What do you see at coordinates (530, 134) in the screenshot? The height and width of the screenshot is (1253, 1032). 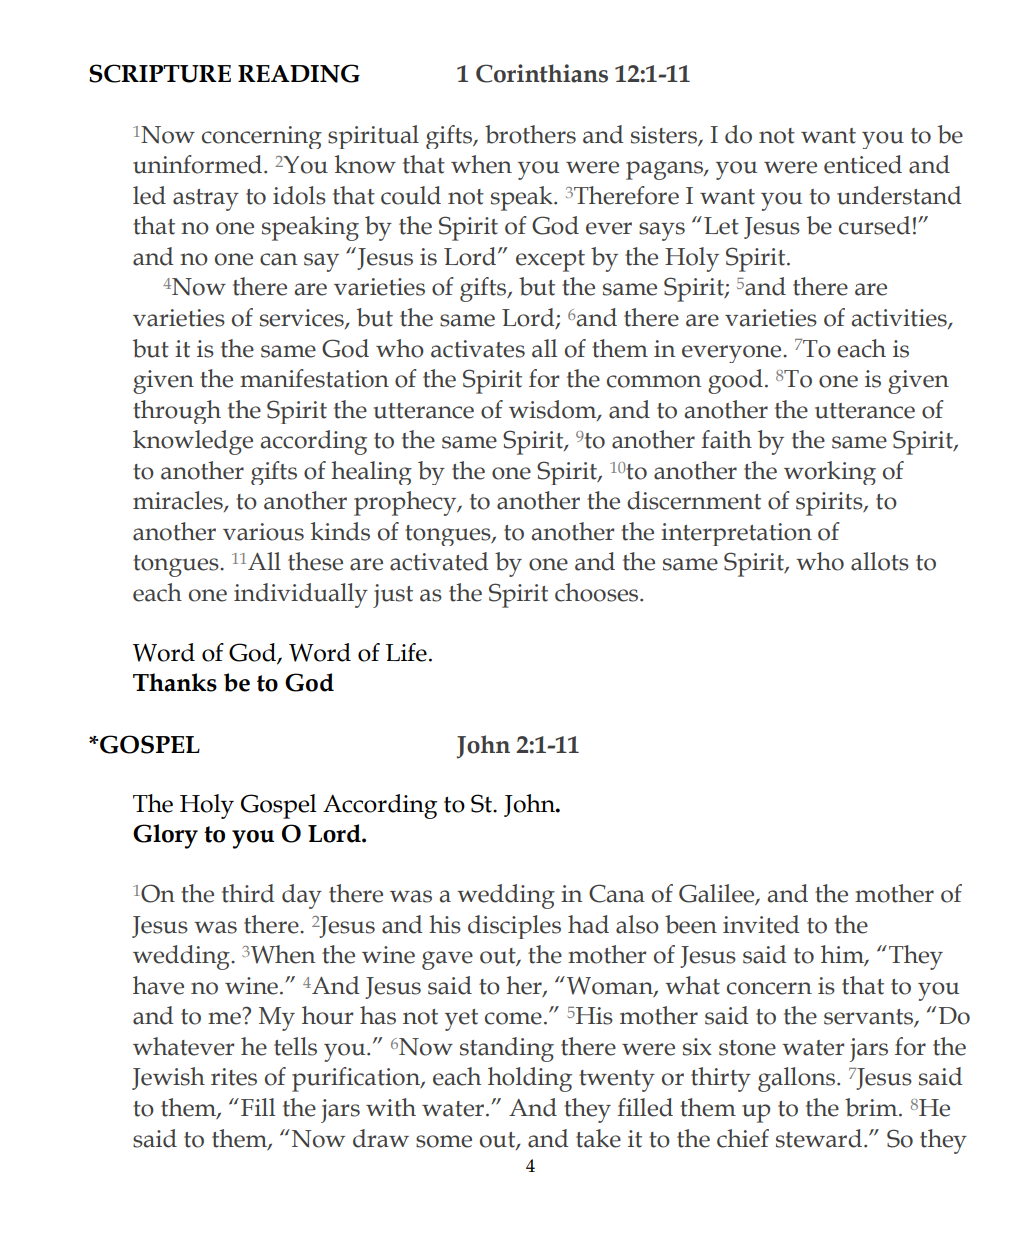 I see `brothers` at bounding box center [530, 134].
